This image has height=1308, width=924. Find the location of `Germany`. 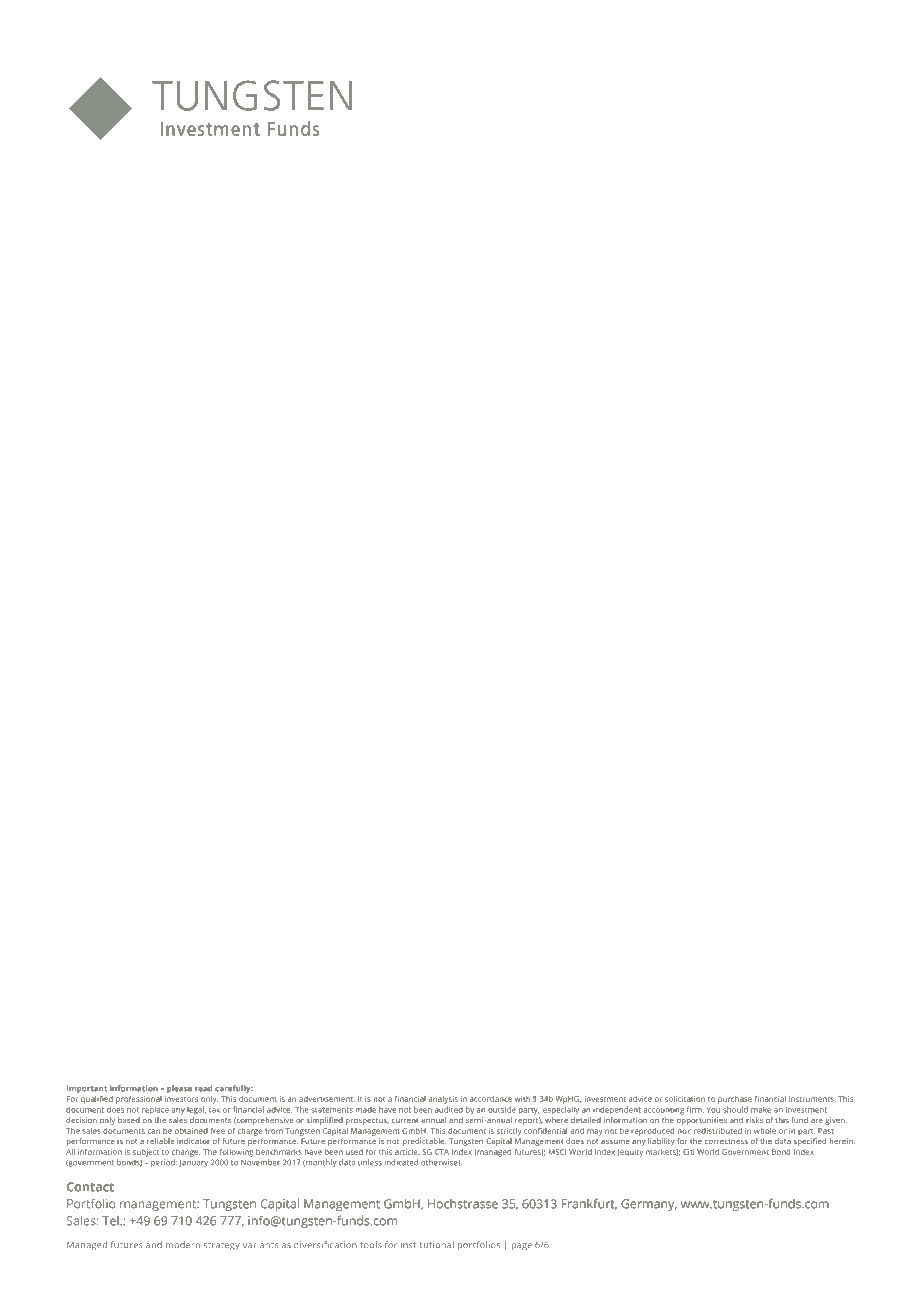

Germany is located at coordinates (649, 1205).
